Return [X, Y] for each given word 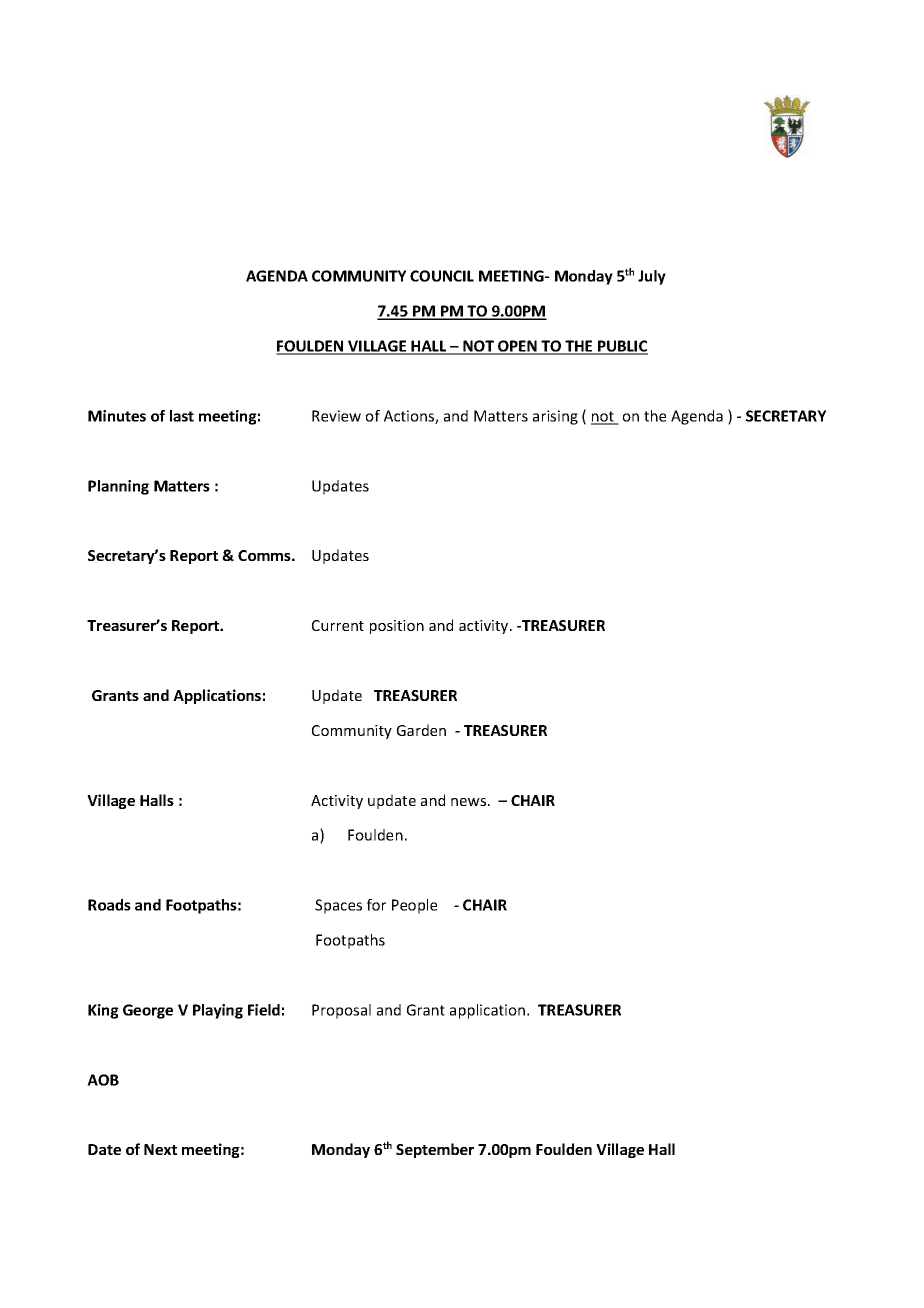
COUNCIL [442, 276]
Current [338, 625]
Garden [421, 730]
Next [160, 1149]
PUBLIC [622, 347]
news [470, 802]
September [435, 1150]
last [182, 416]
